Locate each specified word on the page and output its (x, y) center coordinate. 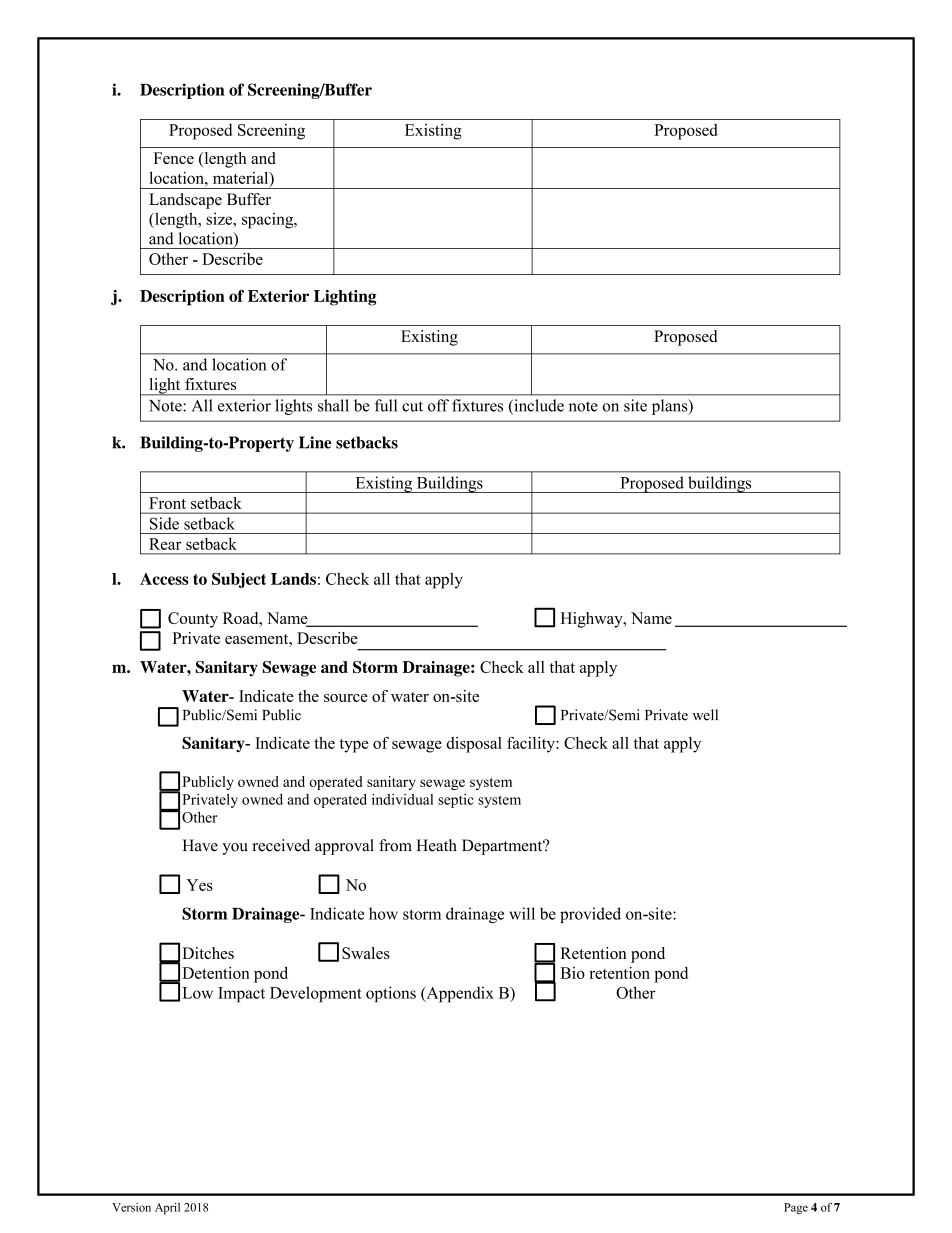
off (438, 405)
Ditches (208, 953)
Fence (173, 158)
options (391, 994)
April (167, 1208)
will (522, 913)
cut (412, 406)
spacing (269, 220)
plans (671, 407)
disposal (474, 745)
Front (167, 503)
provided (590, 915)
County (193, 620)
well (705, 715)
